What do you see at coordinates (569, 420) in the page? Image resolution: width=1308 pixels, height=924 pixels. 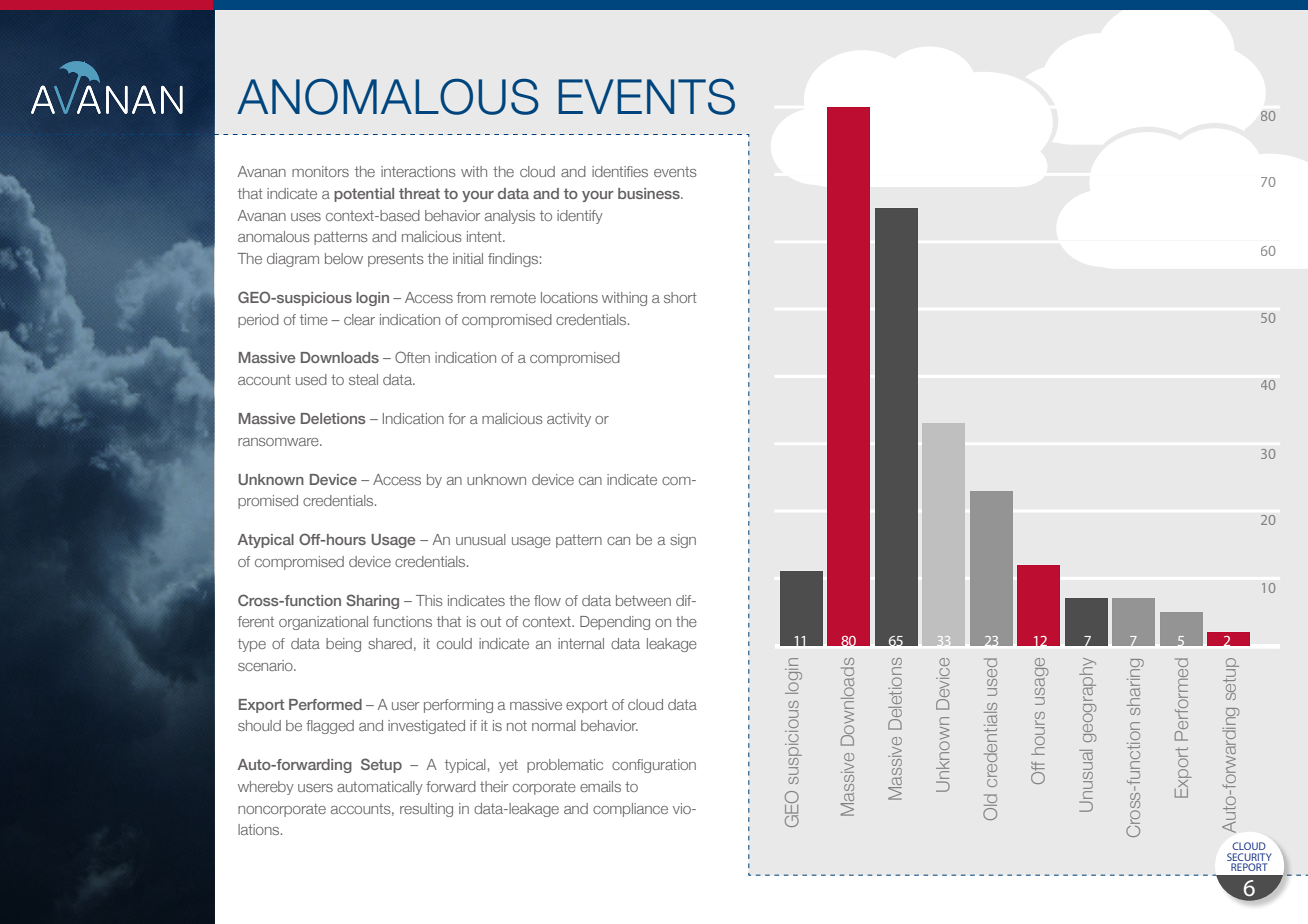 I see `activity` at bounding box center [569, 420].
